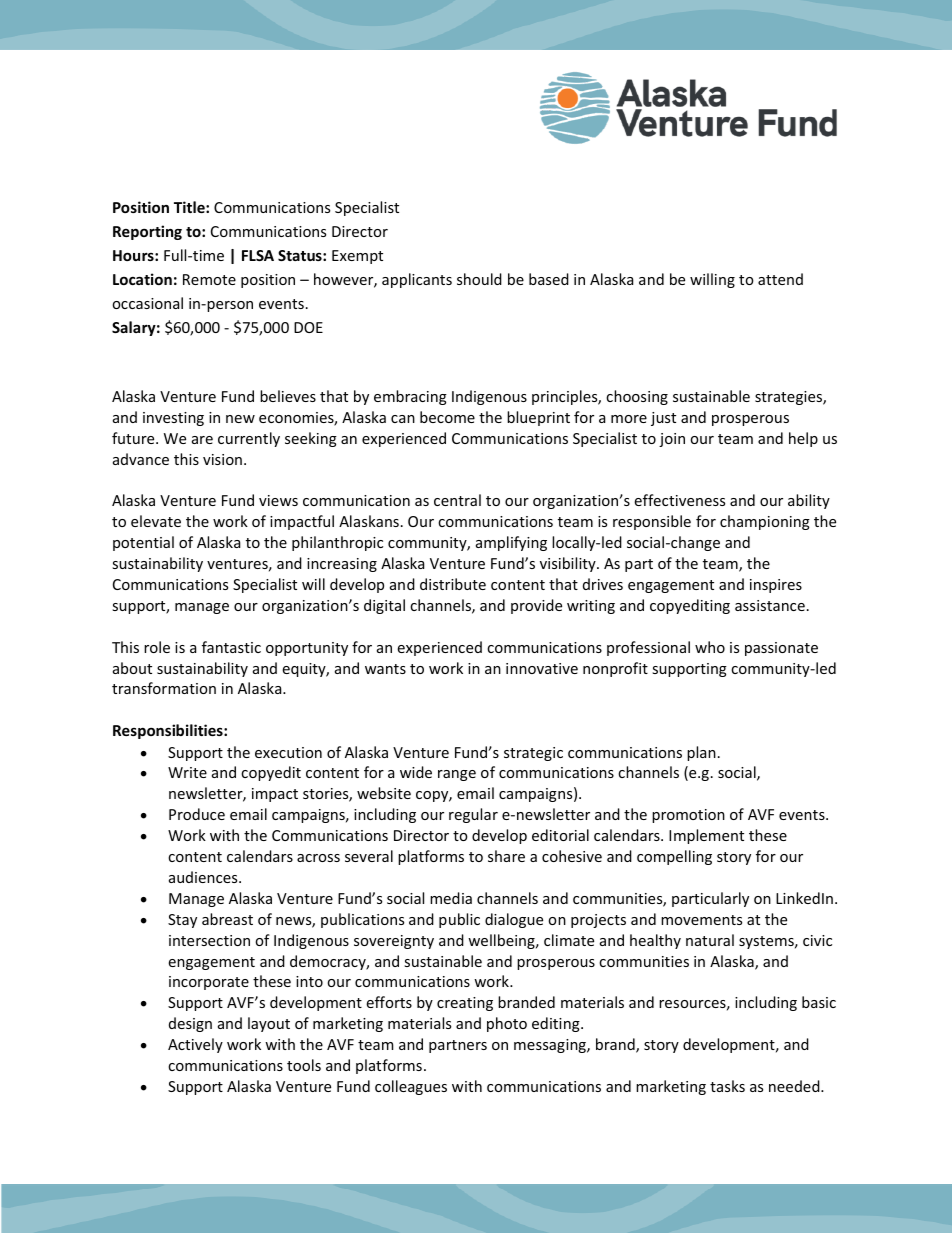 Image resolution: width=952 pixels, height=1233 pixels. What do you see at coordinates (765, 522) in the page?
I see `championing` at bounding box center [765, 522].
